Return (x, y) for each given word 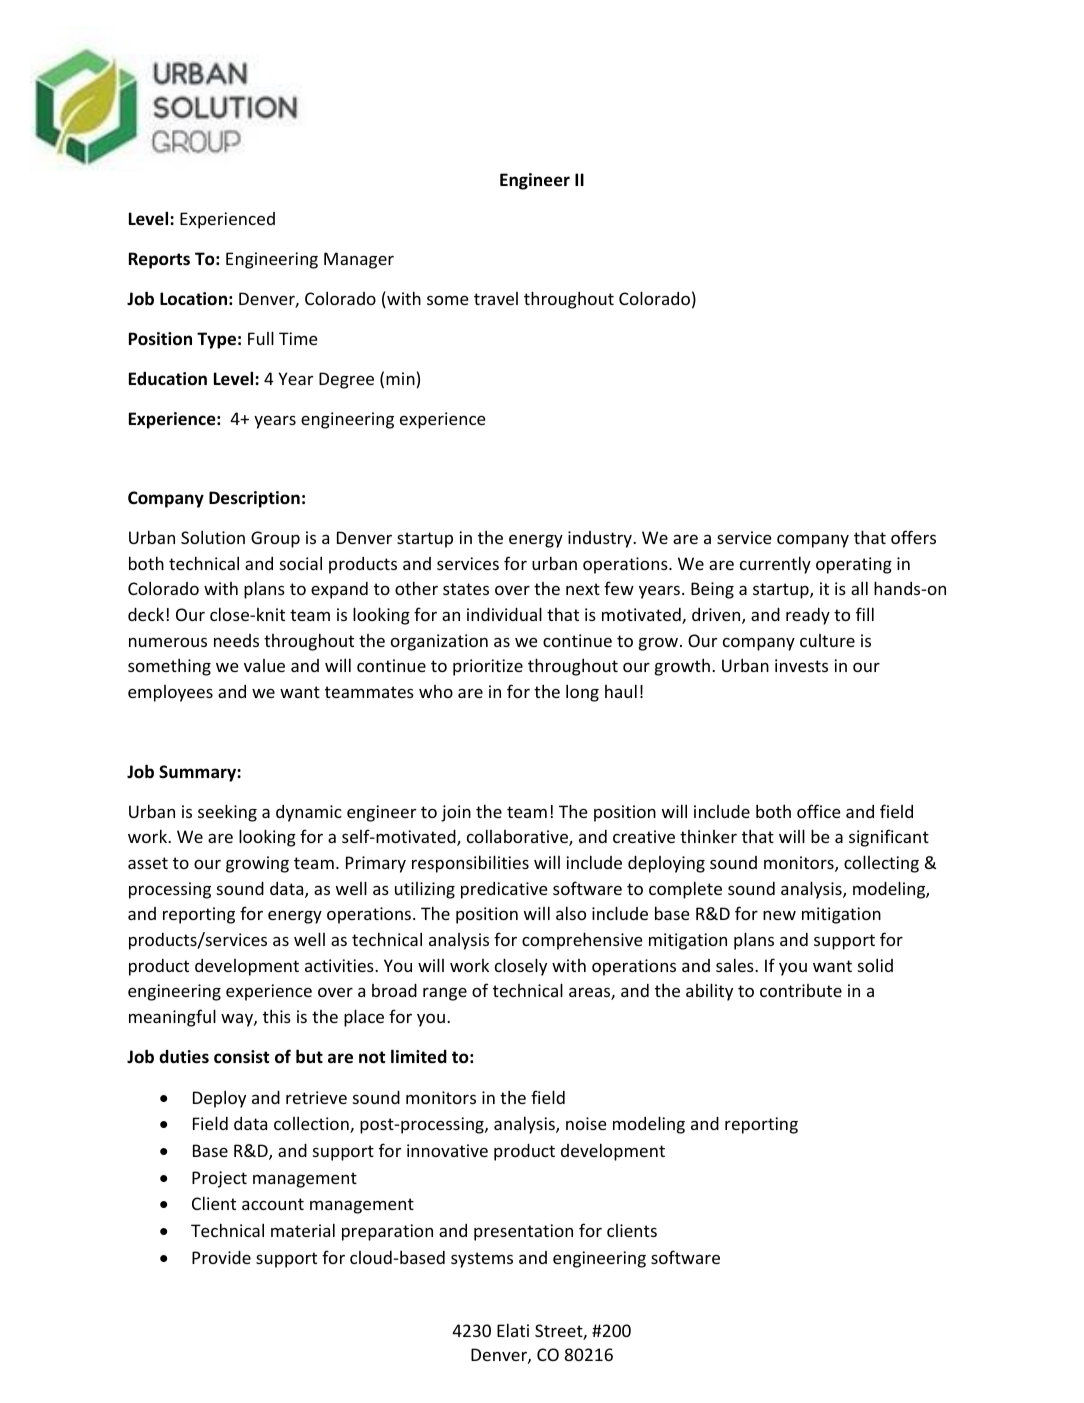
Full (261, 338)
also (571, 913)
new (779, 915)
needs (236, 640)
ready (808, 616)
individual (504, 614)
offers (913, 537)
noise (586, 1123)
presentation (523, 1232)
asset (148, 863)
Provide (221, 1257)
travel (496, 298)
